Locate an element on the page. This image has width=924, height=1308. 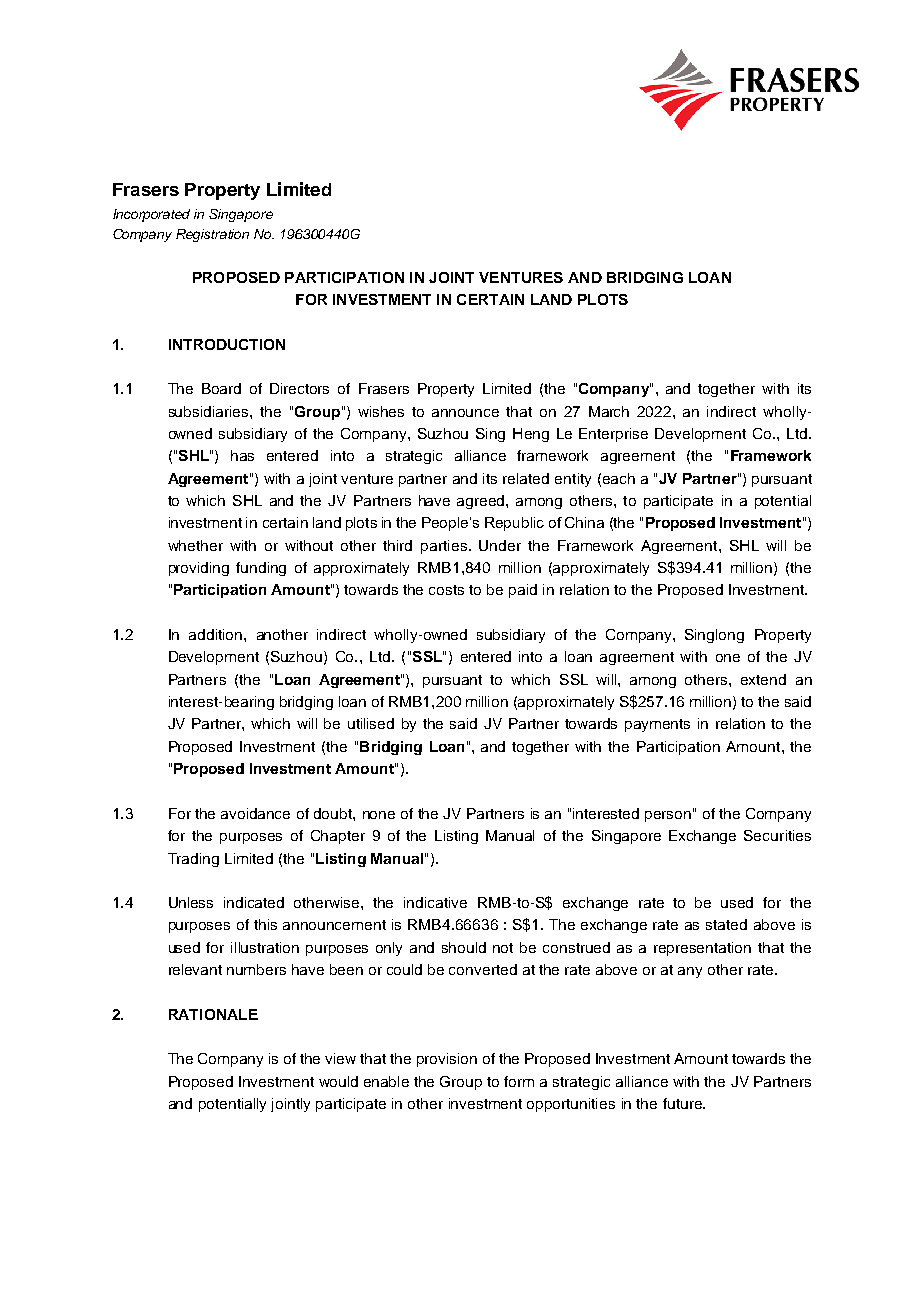
form is located at coordinates (519, 1081).
